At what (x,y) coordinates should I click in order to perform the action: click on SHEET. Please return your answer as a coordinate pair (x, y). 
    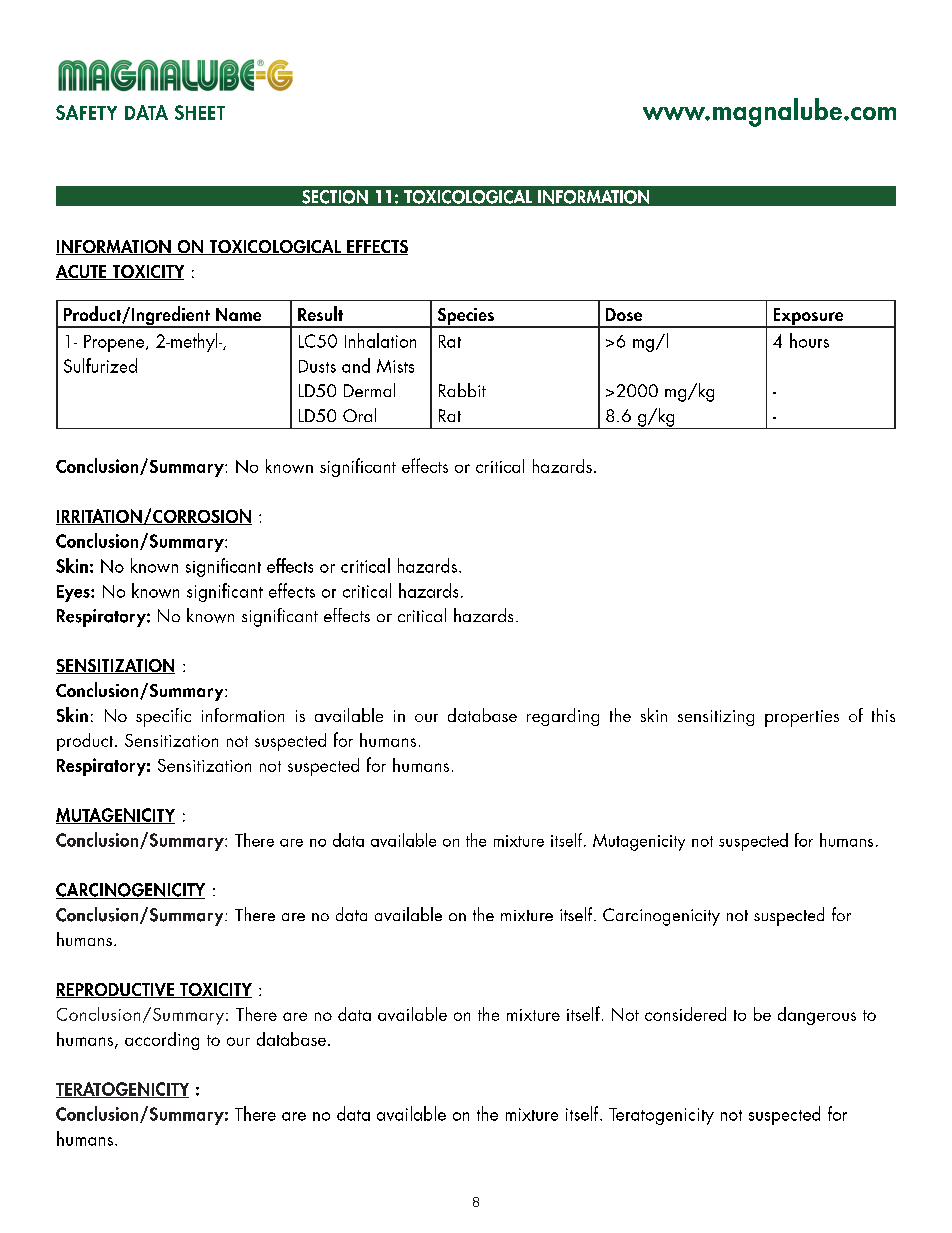
    Looking at the image, I should click on (200, 112).
